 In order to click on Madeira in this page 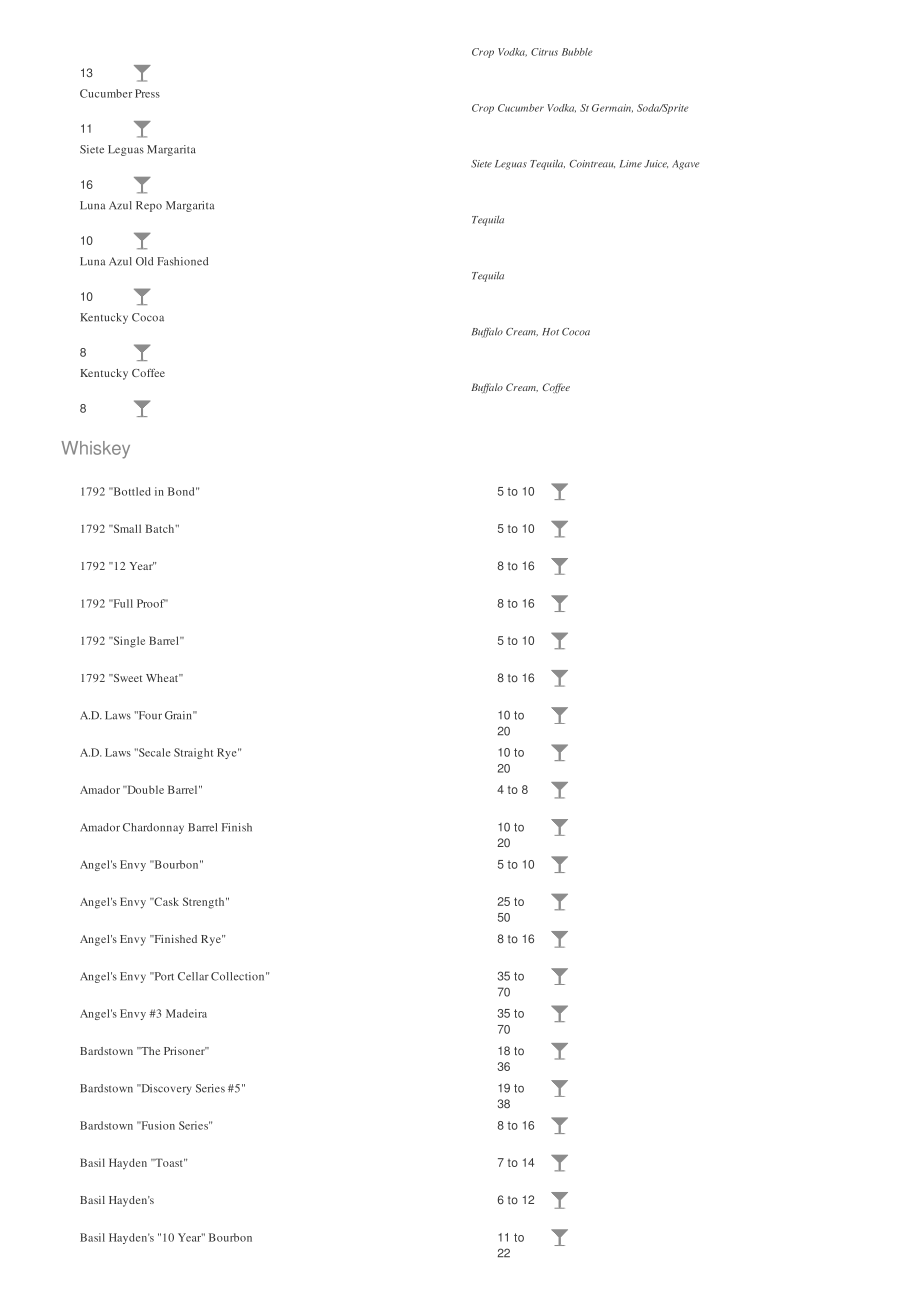, I will do `click(186, 1013)`.
